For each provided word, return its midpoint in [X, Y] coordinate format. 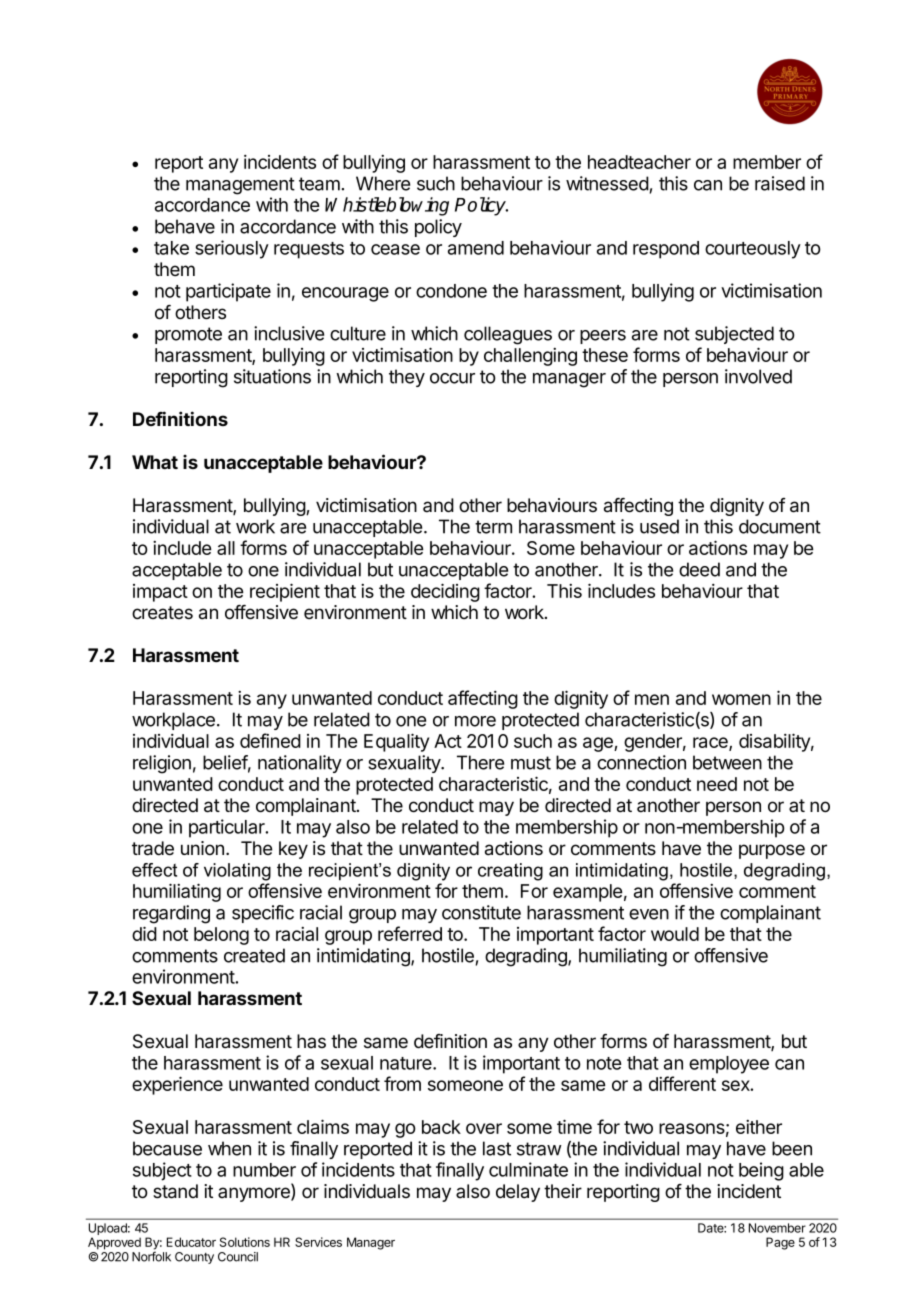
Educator [191, 1242]
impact [160, 593]
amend [476, 248]
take [171, 248]
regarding [171, 914]
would [675, 934]
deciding [445, 592]
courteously [753, 250]
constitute [481, 912]
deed [699, 569]
